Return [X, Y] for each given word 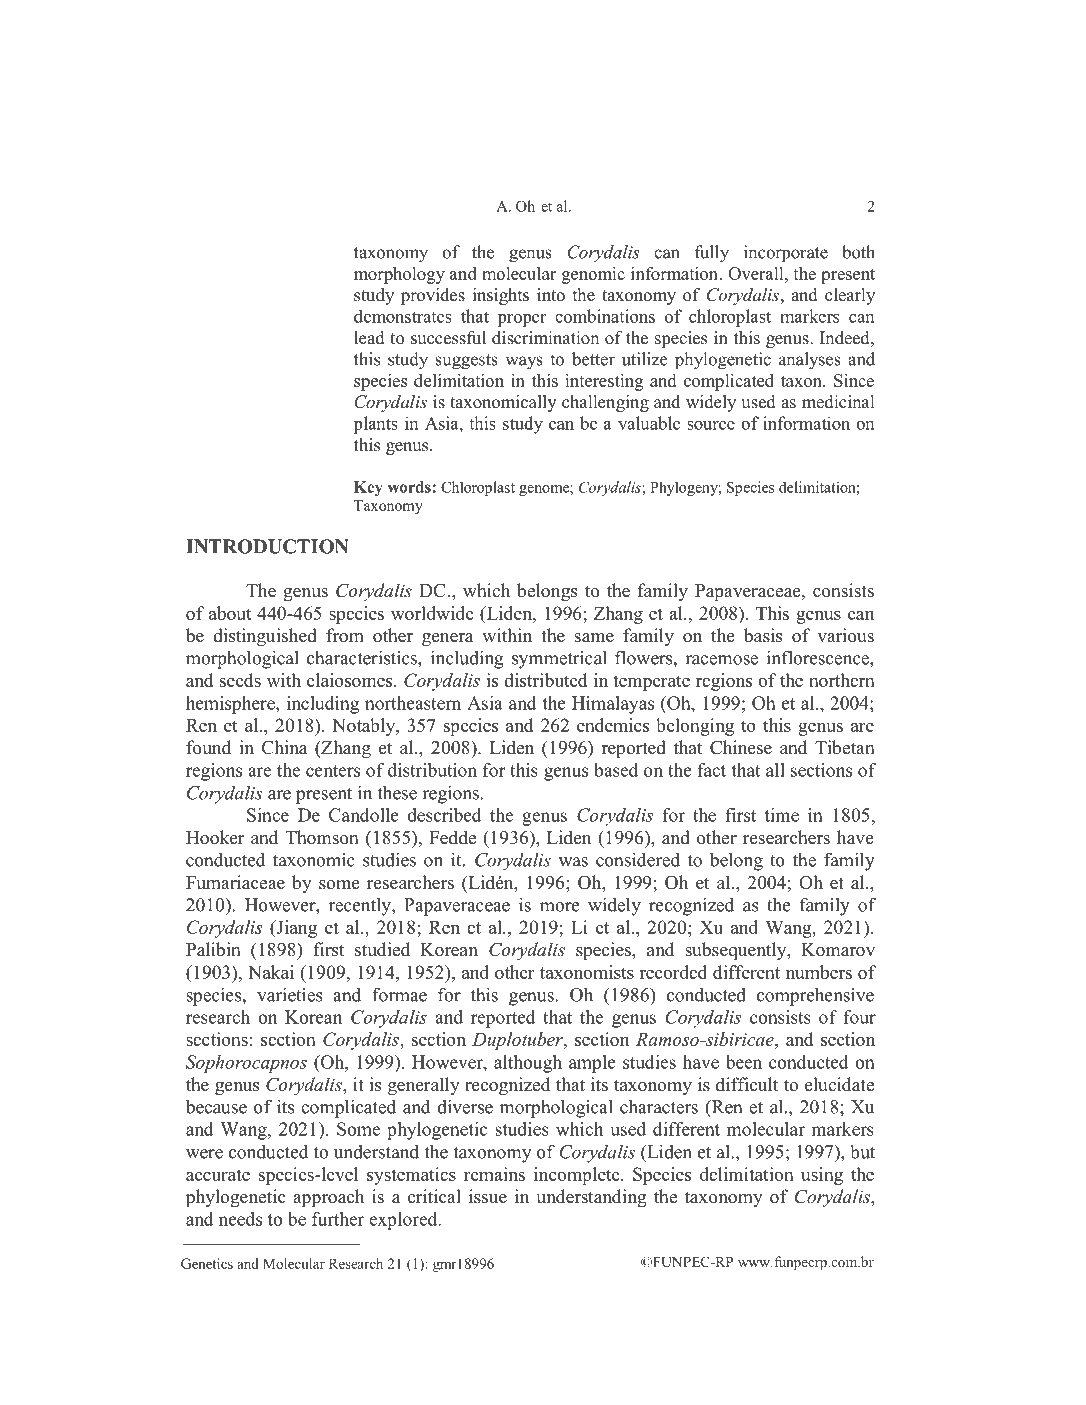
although [528, 1064]
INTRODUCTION [267, 546]
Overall [757, 273]
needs [240, 1219]
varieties [290, 994]
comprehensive [815, 996]
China [285, 747]
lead [369, 338]
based [616, 770]
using [822, 1176]
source [711, 425]
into [551, 295]
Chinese [741, 747]
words [410, 487]
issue [488, 1196]
